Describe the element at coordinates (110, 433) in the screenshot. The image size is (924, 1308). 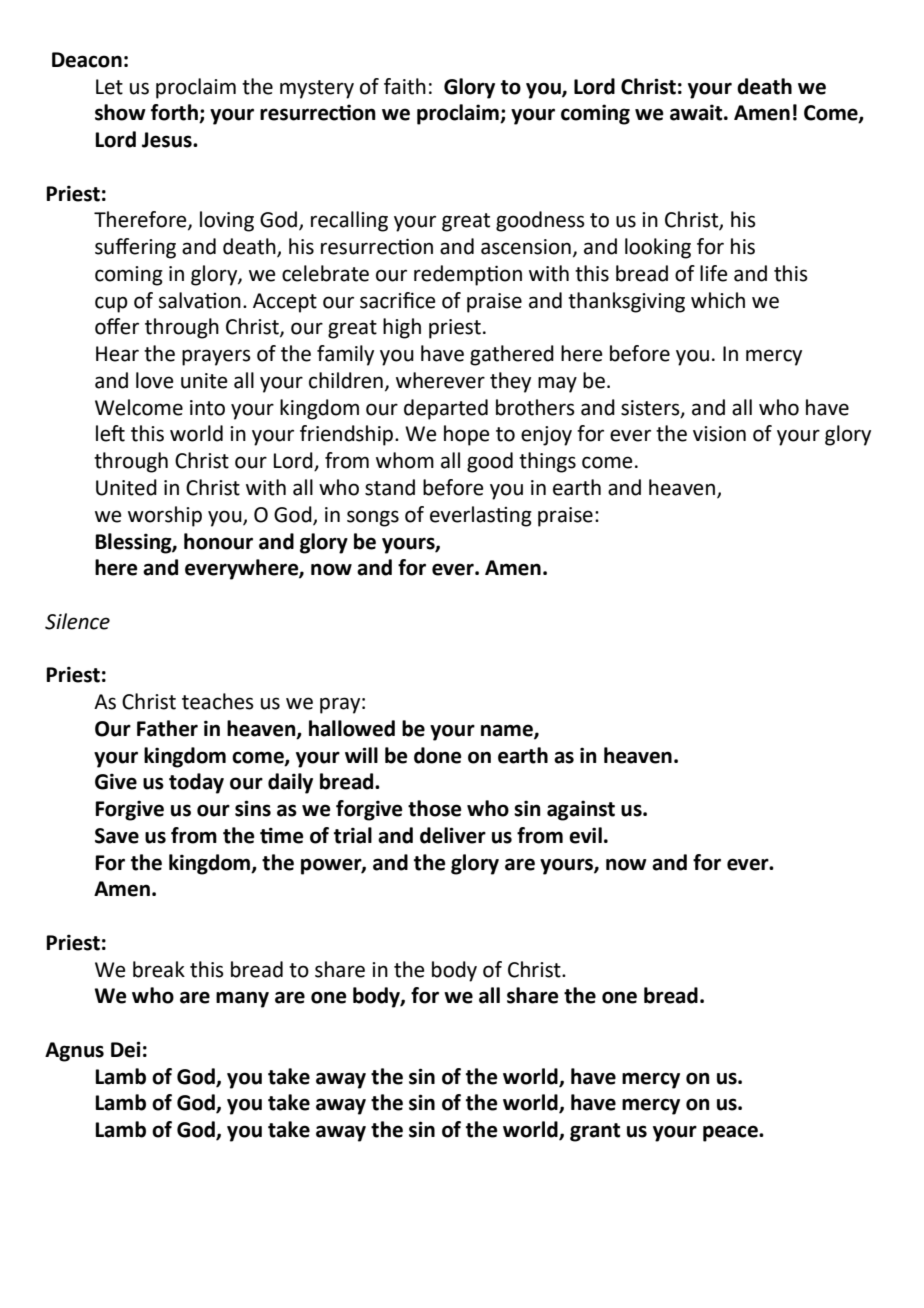
I see `left` at that location.
